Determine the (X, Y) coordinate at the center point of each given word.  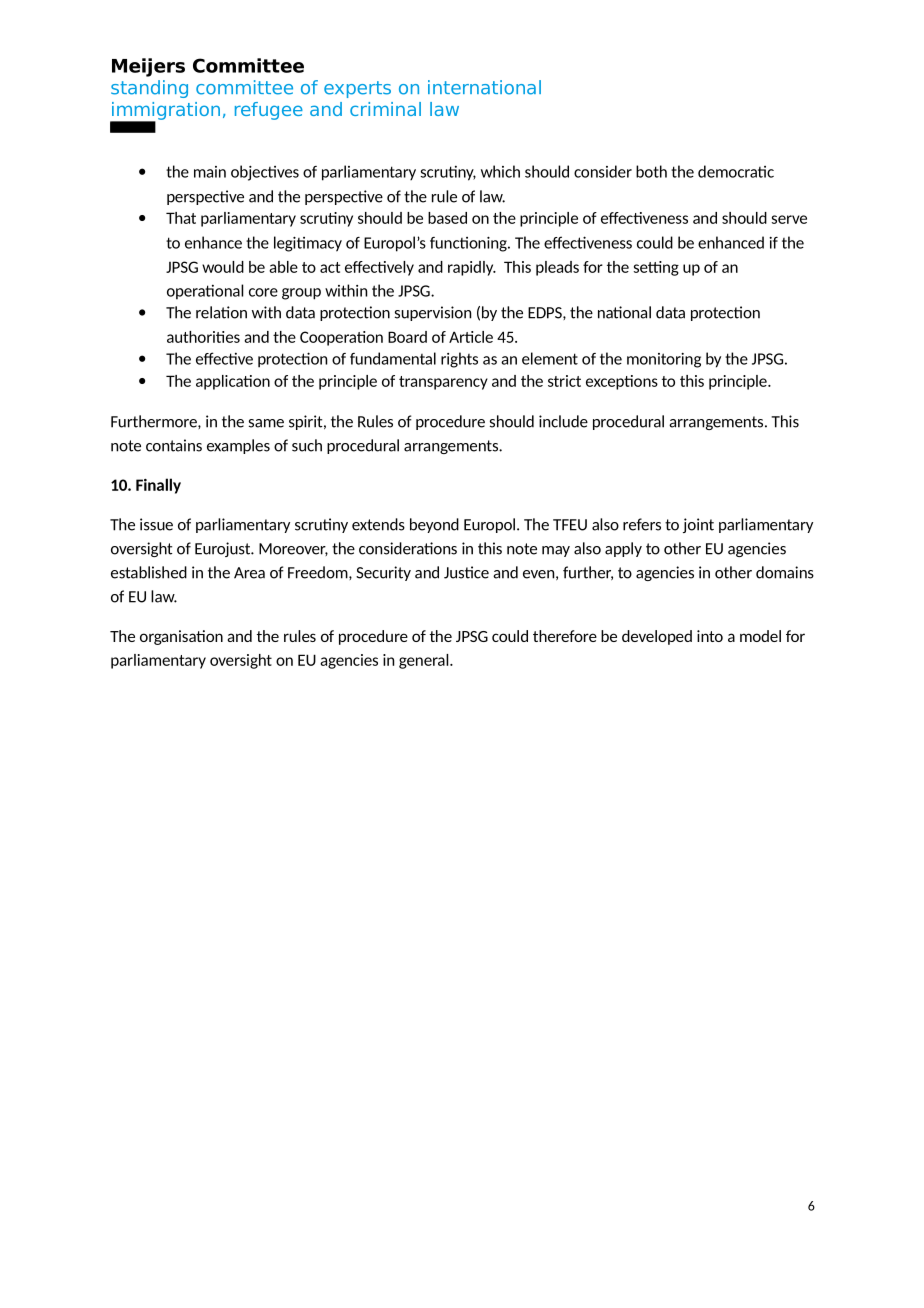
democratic (736, 171)
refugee (269, 111)
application (233, 382)
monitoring (664, 360)
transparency (443, 383)
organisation (181, 637)
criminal (385, 109)
